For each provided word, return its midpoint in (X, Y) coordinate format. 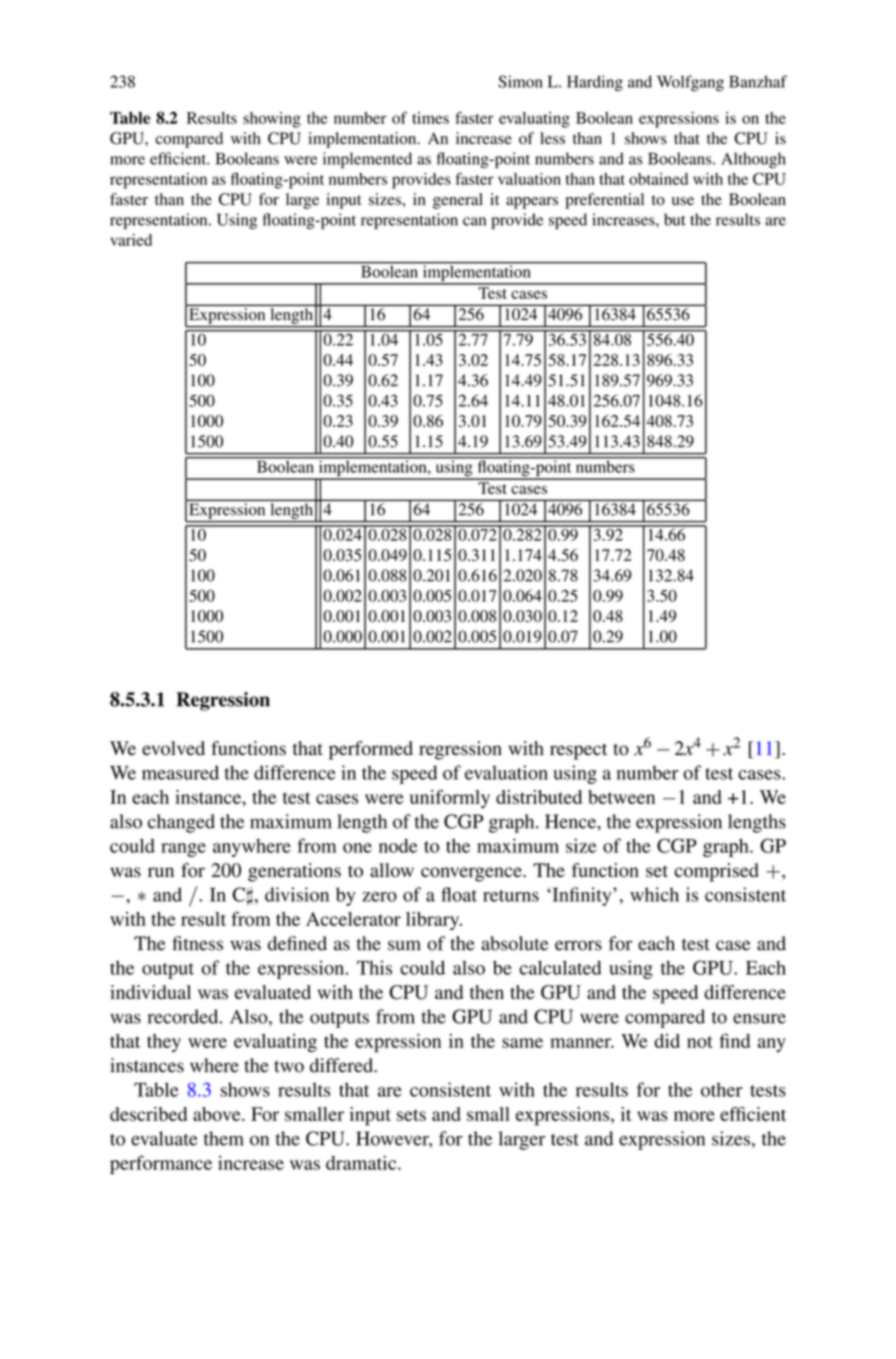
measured (180, 772)
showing (272, 120)
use (683, 201)
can (474, 221)
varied (131, 240)
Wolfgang (690, 83)
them (224, 1138)
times (430, 118)
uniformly (450, 798)
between (621, 797)
